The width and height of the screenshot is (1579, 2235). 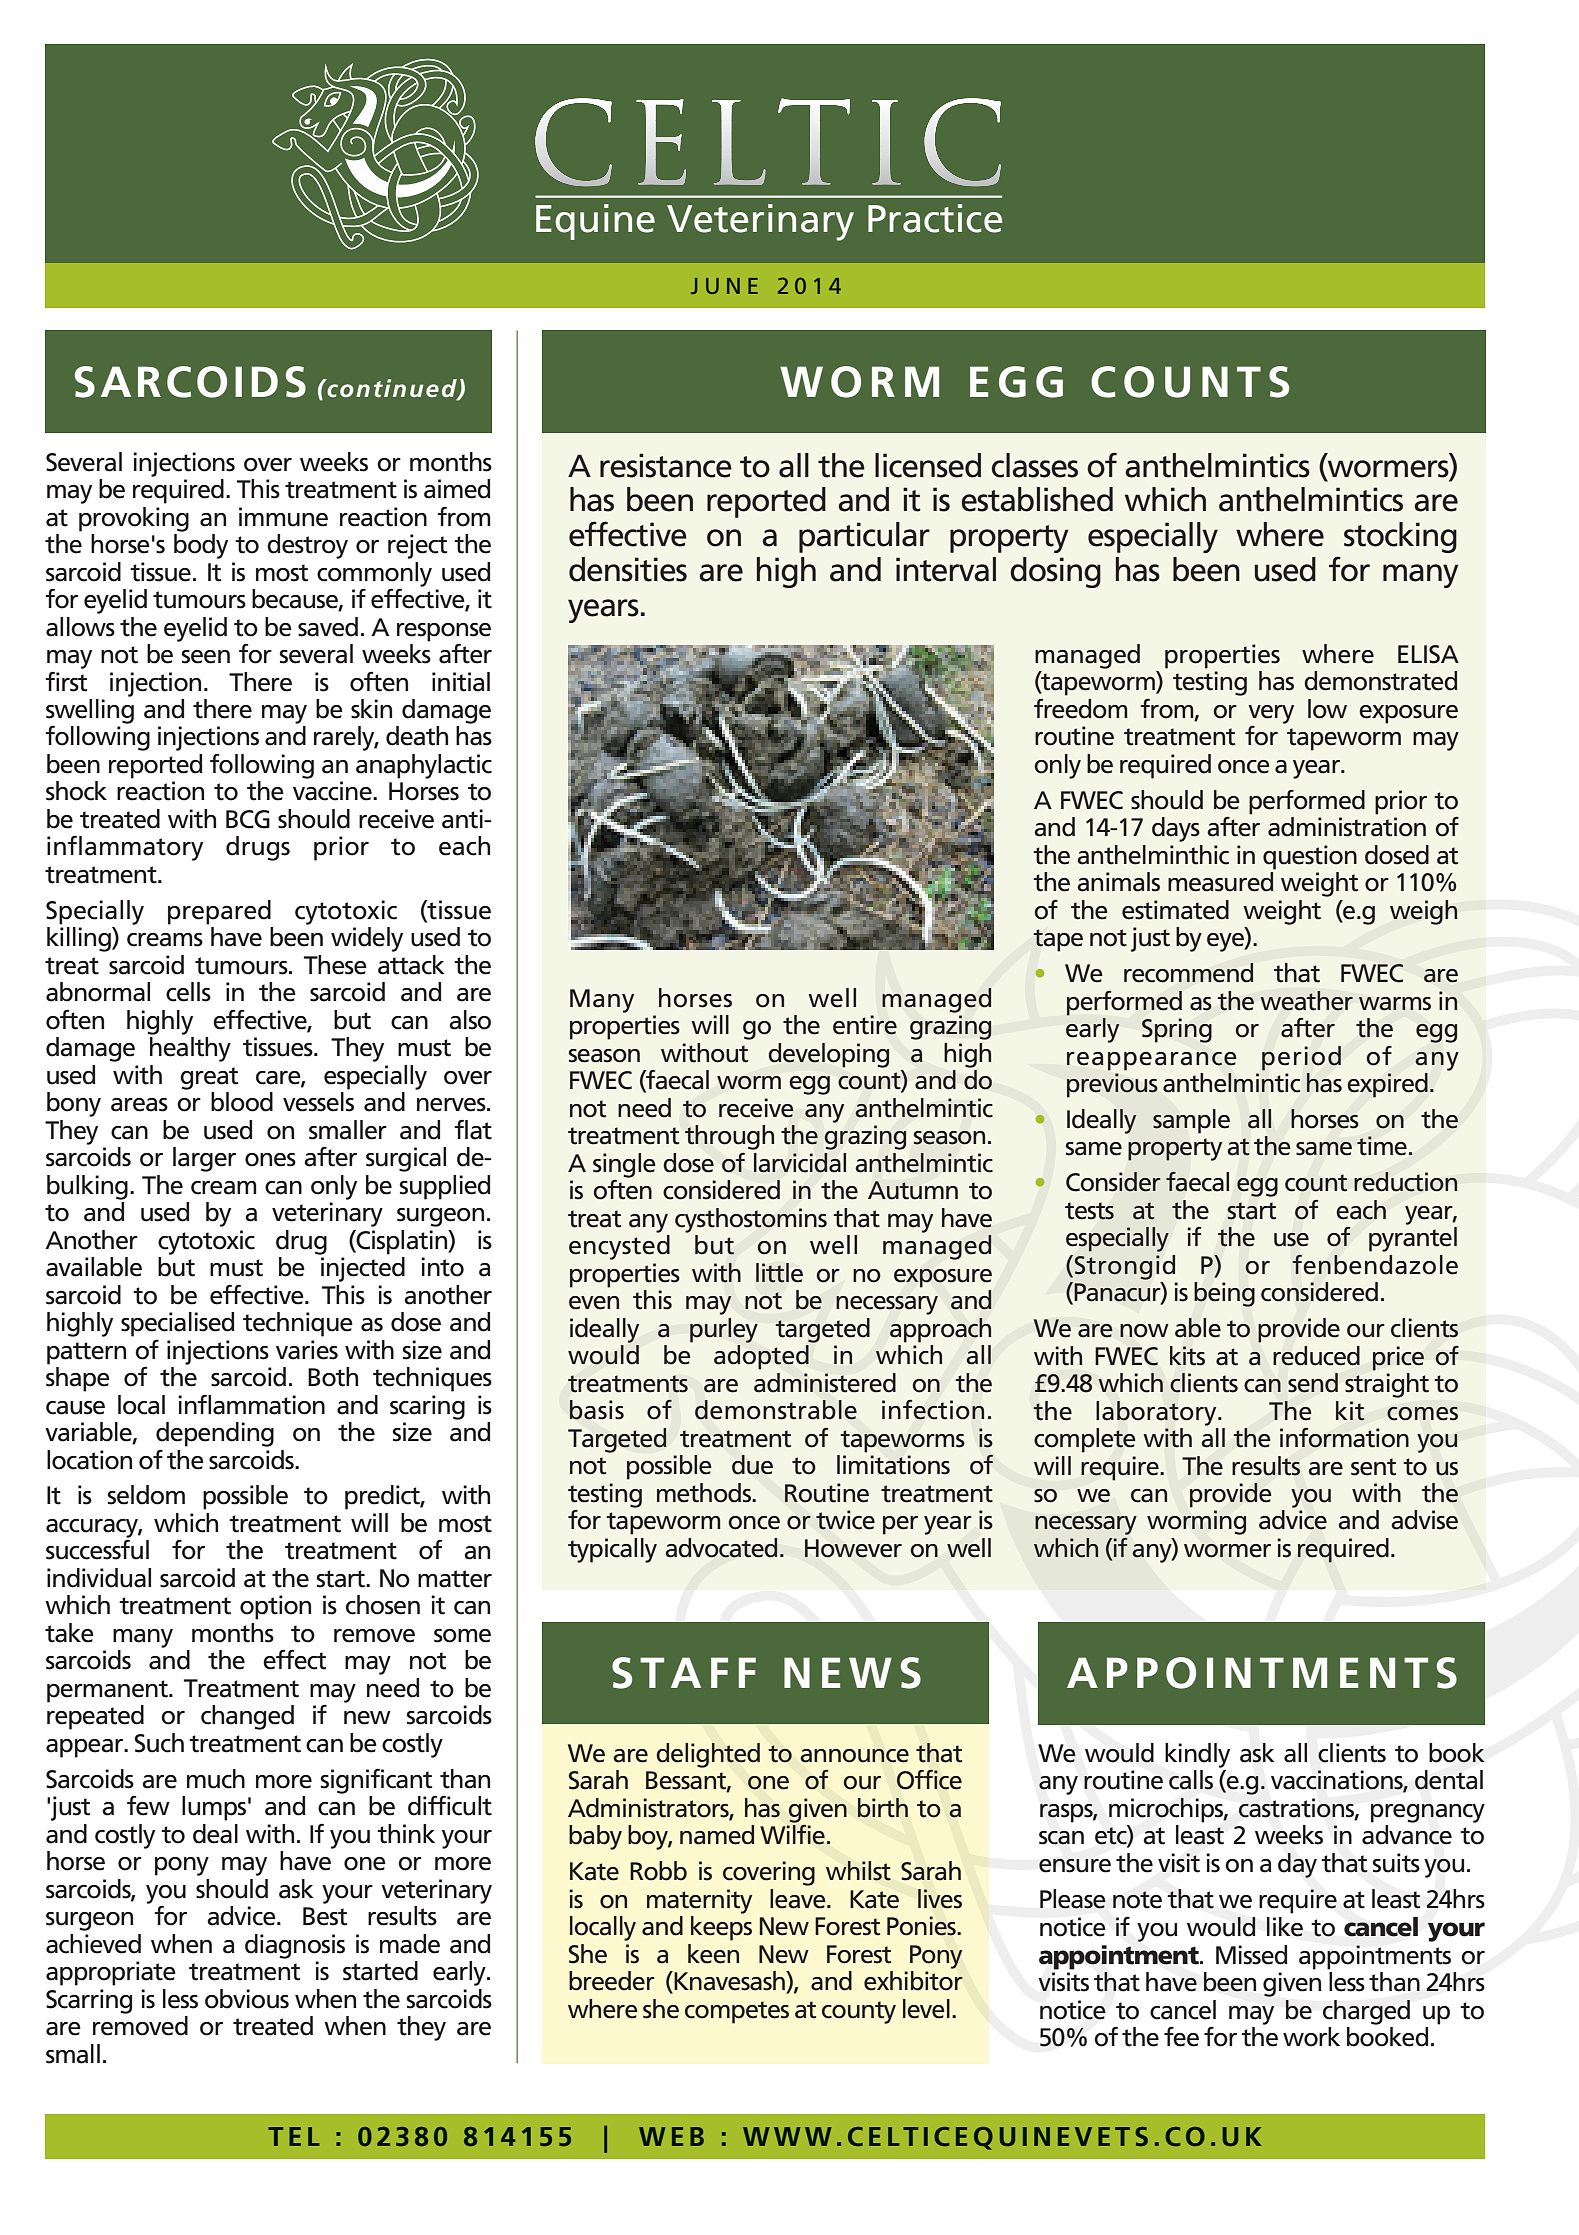 What do you see at coordinates (275, 1607) in the screenshot?
I see `option` at bounding box center [275, 1607].
